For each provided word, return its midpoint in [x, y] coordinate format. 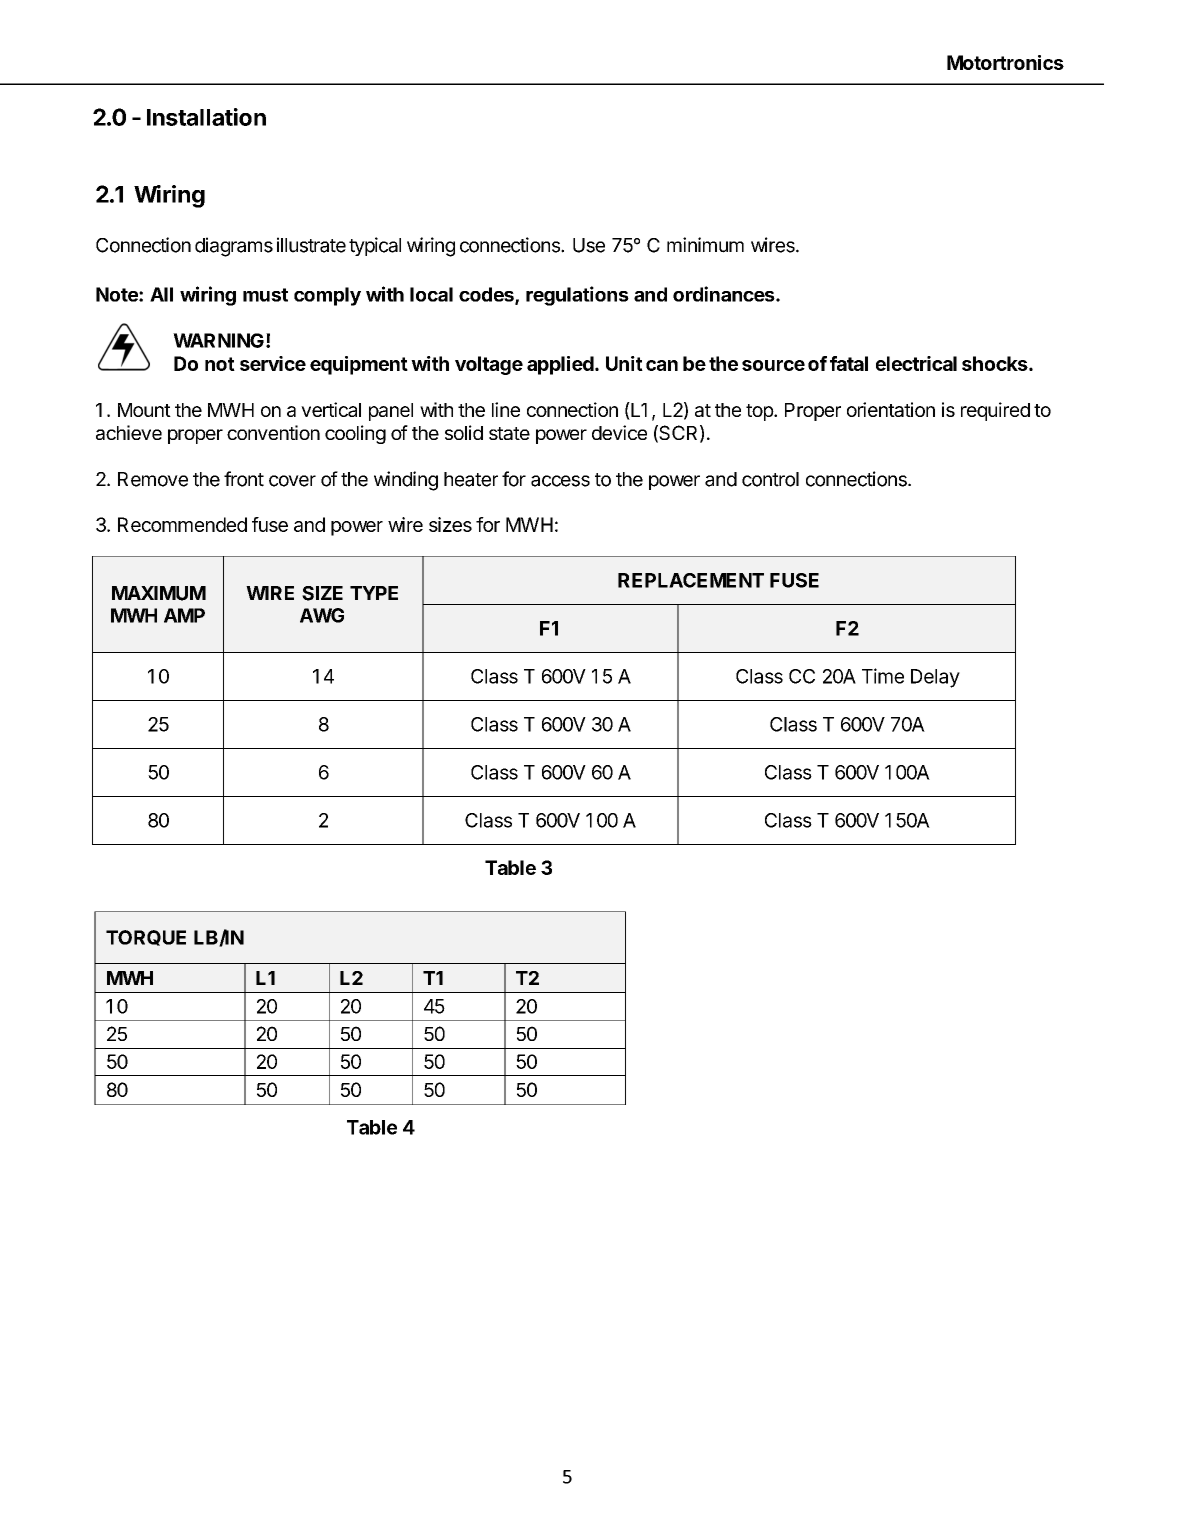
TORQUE [146, 938]
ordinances [725, 294]
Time [883, 676]
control [770, 479]
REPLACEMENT [691, 580]
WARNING [218, 340]
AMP [184, 615]
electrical [916, 363]
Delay [935, 678]
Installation [206, 117]
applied [560, 365]
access [560, 481]
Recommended [182, 524]
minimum [705, 245]
